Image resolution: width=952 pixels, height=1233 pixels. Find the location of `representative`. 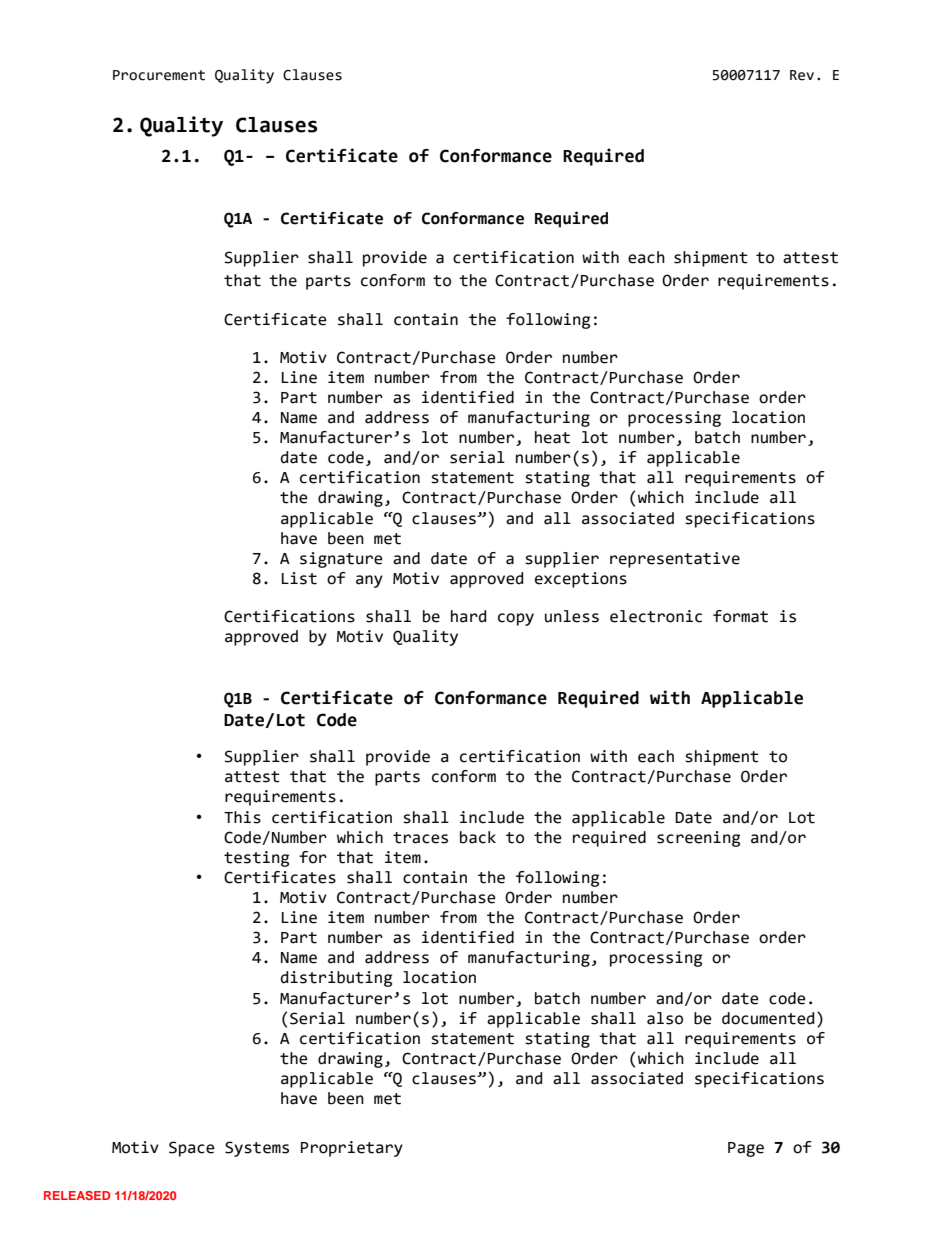

representative is located at coordinates (675, 560).
